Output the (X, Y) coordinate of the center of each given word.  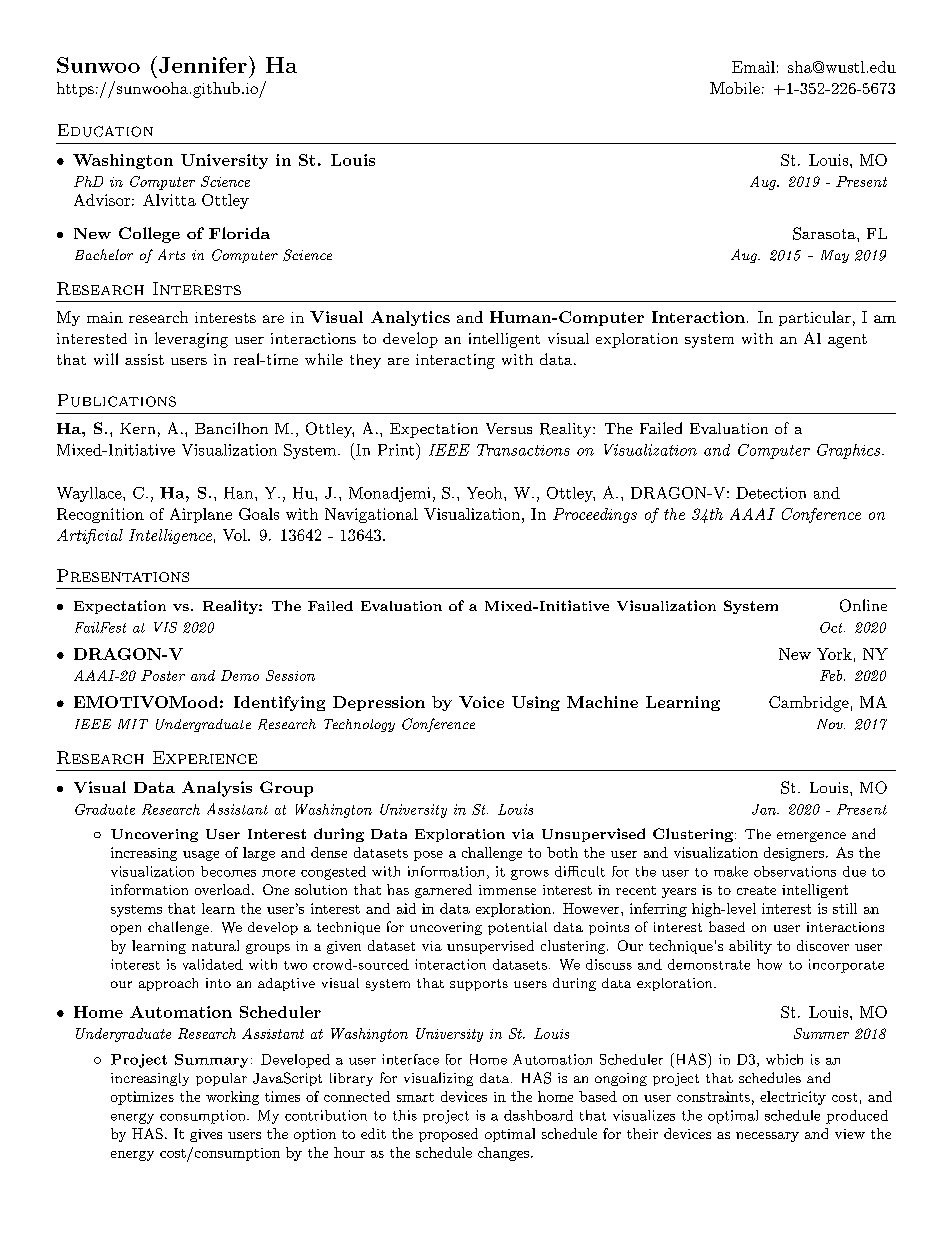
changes (503, 1154)
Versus (509, 428)
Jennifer (203, 65)
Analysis (217, 789)
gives (206, 1135)
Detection (771, 493)
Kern (137, 428)
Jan (765, 809)
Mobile (735, 88)
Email (753, 67)
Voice (481, 702)
